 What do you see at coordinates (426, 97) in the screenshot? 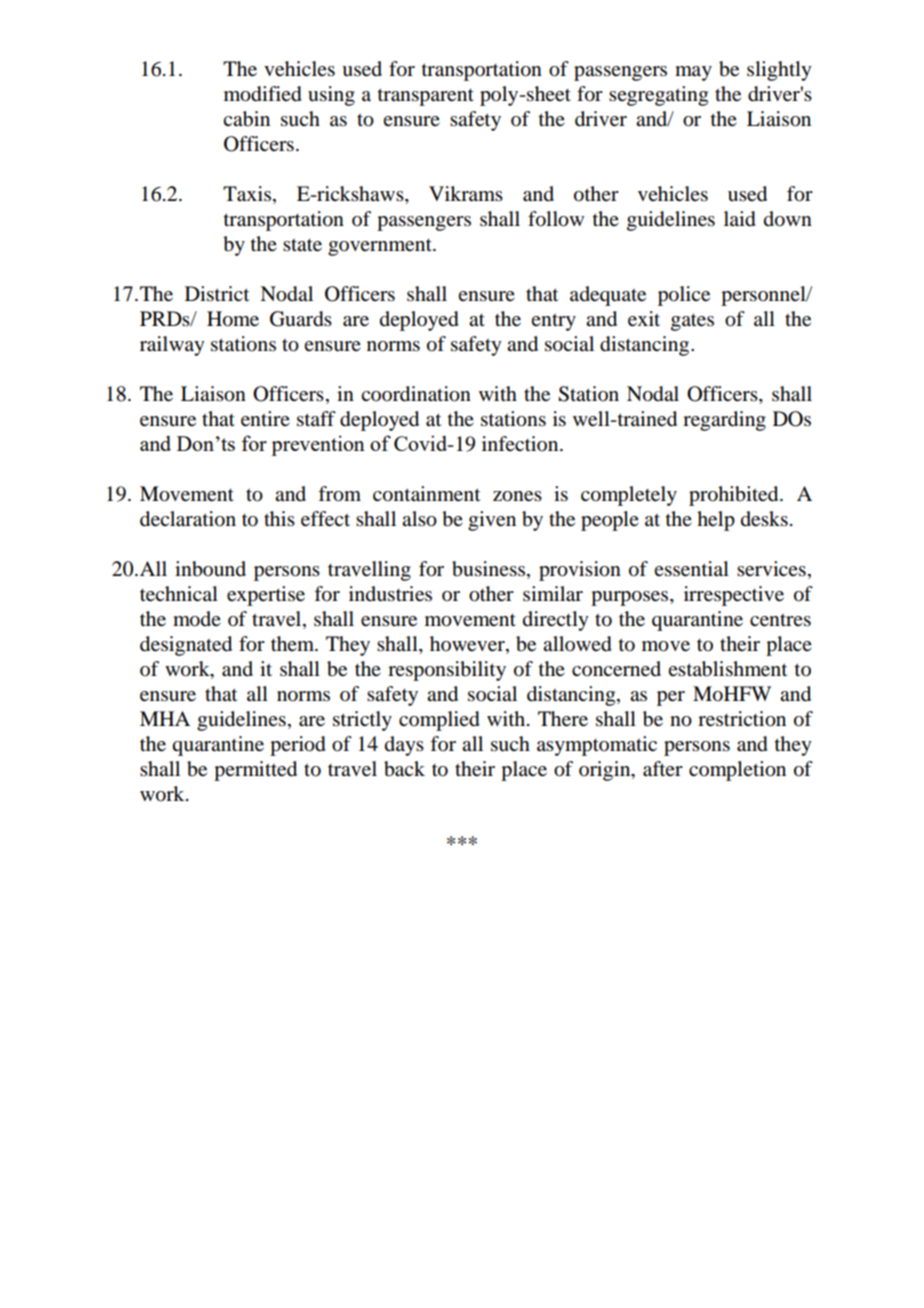
I see `transparent` at bounding box center [426, 97].
